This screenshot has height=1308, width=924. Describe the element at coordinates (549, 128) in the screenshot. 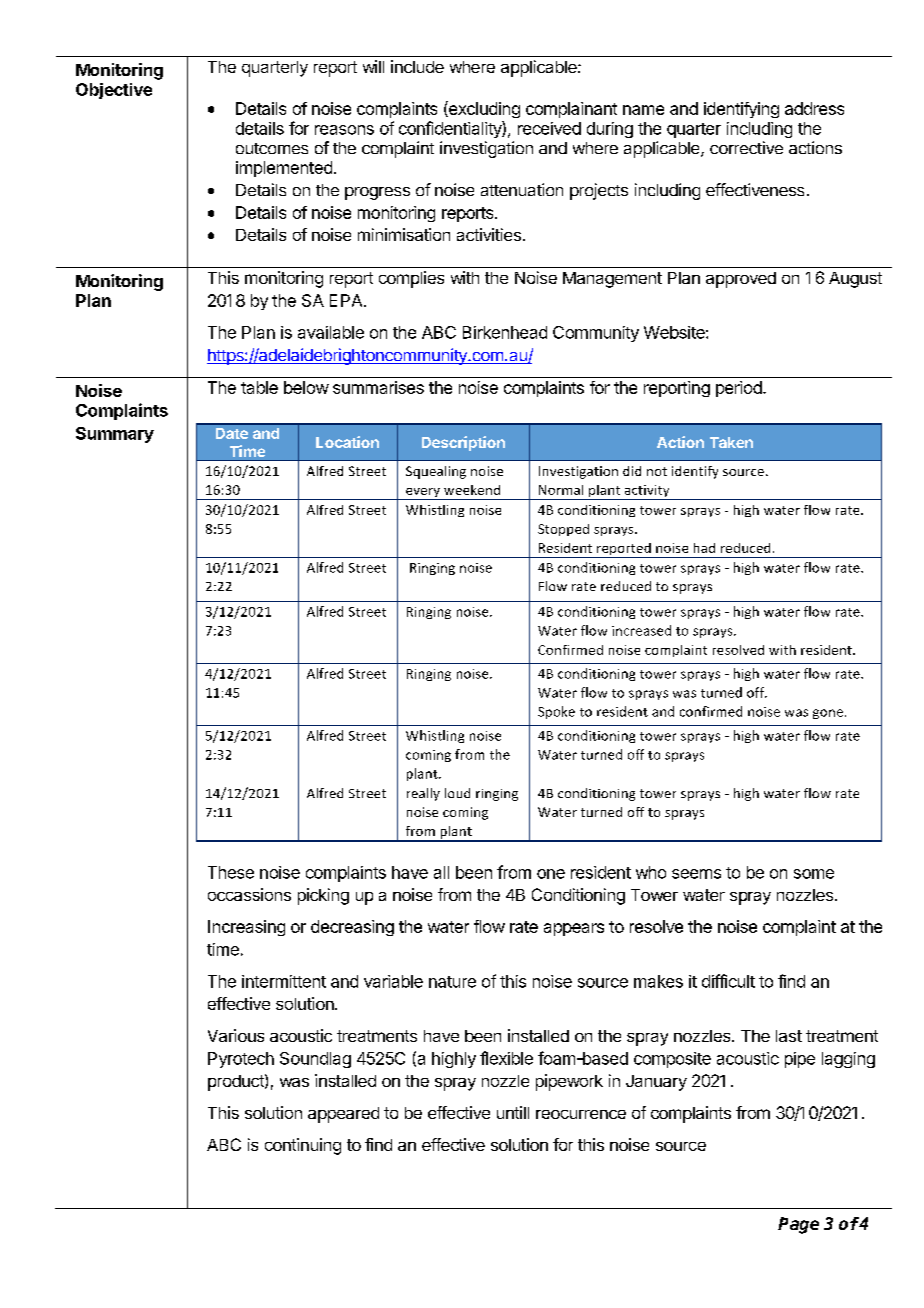

I see `received` at that location.
